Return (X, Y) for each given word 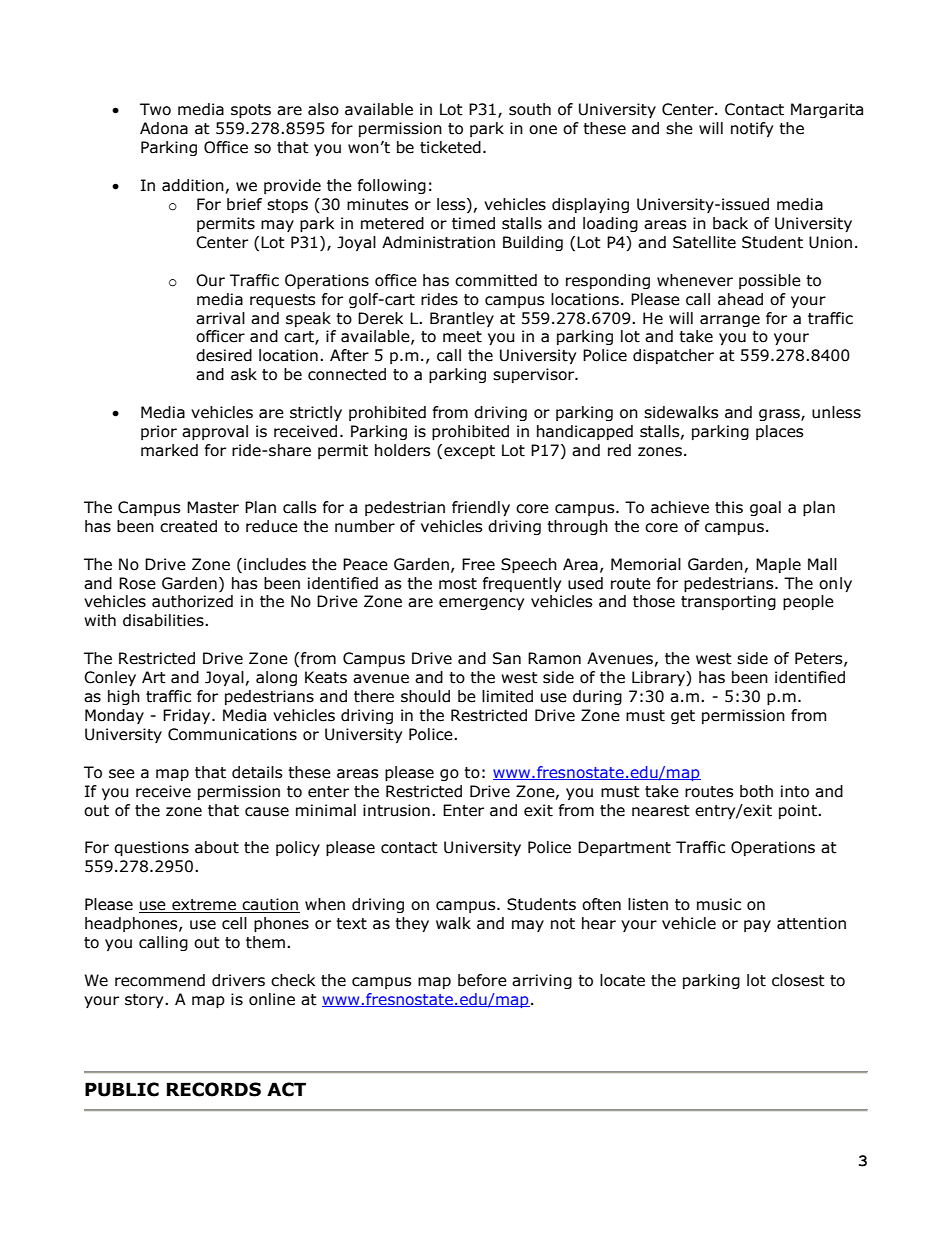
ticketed (450, 147)
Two (155, 109)
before (482, 980)
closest (798, 980)
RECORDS (214, 1089)
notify (752, 129)
